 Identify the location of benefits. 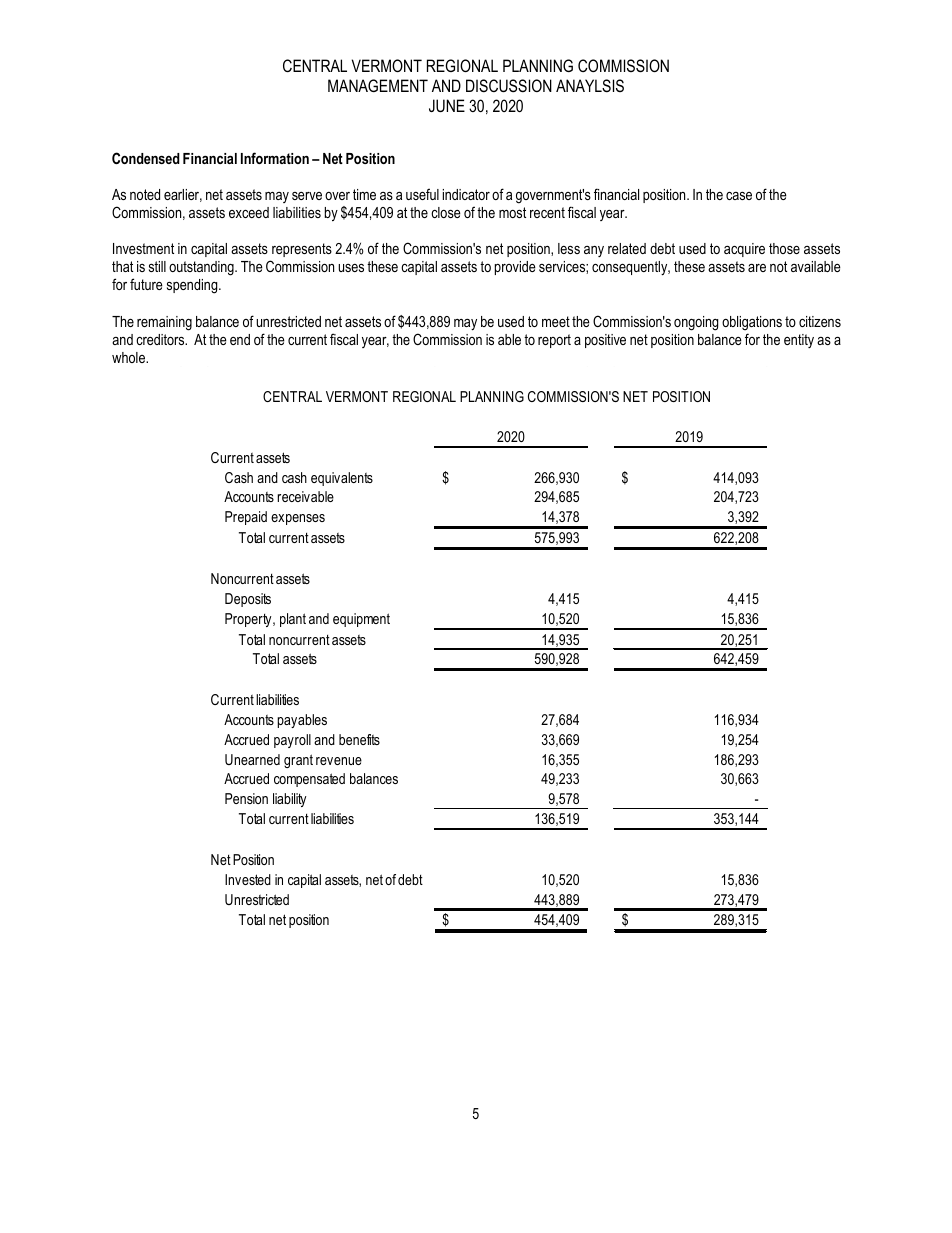
(359, 739).
